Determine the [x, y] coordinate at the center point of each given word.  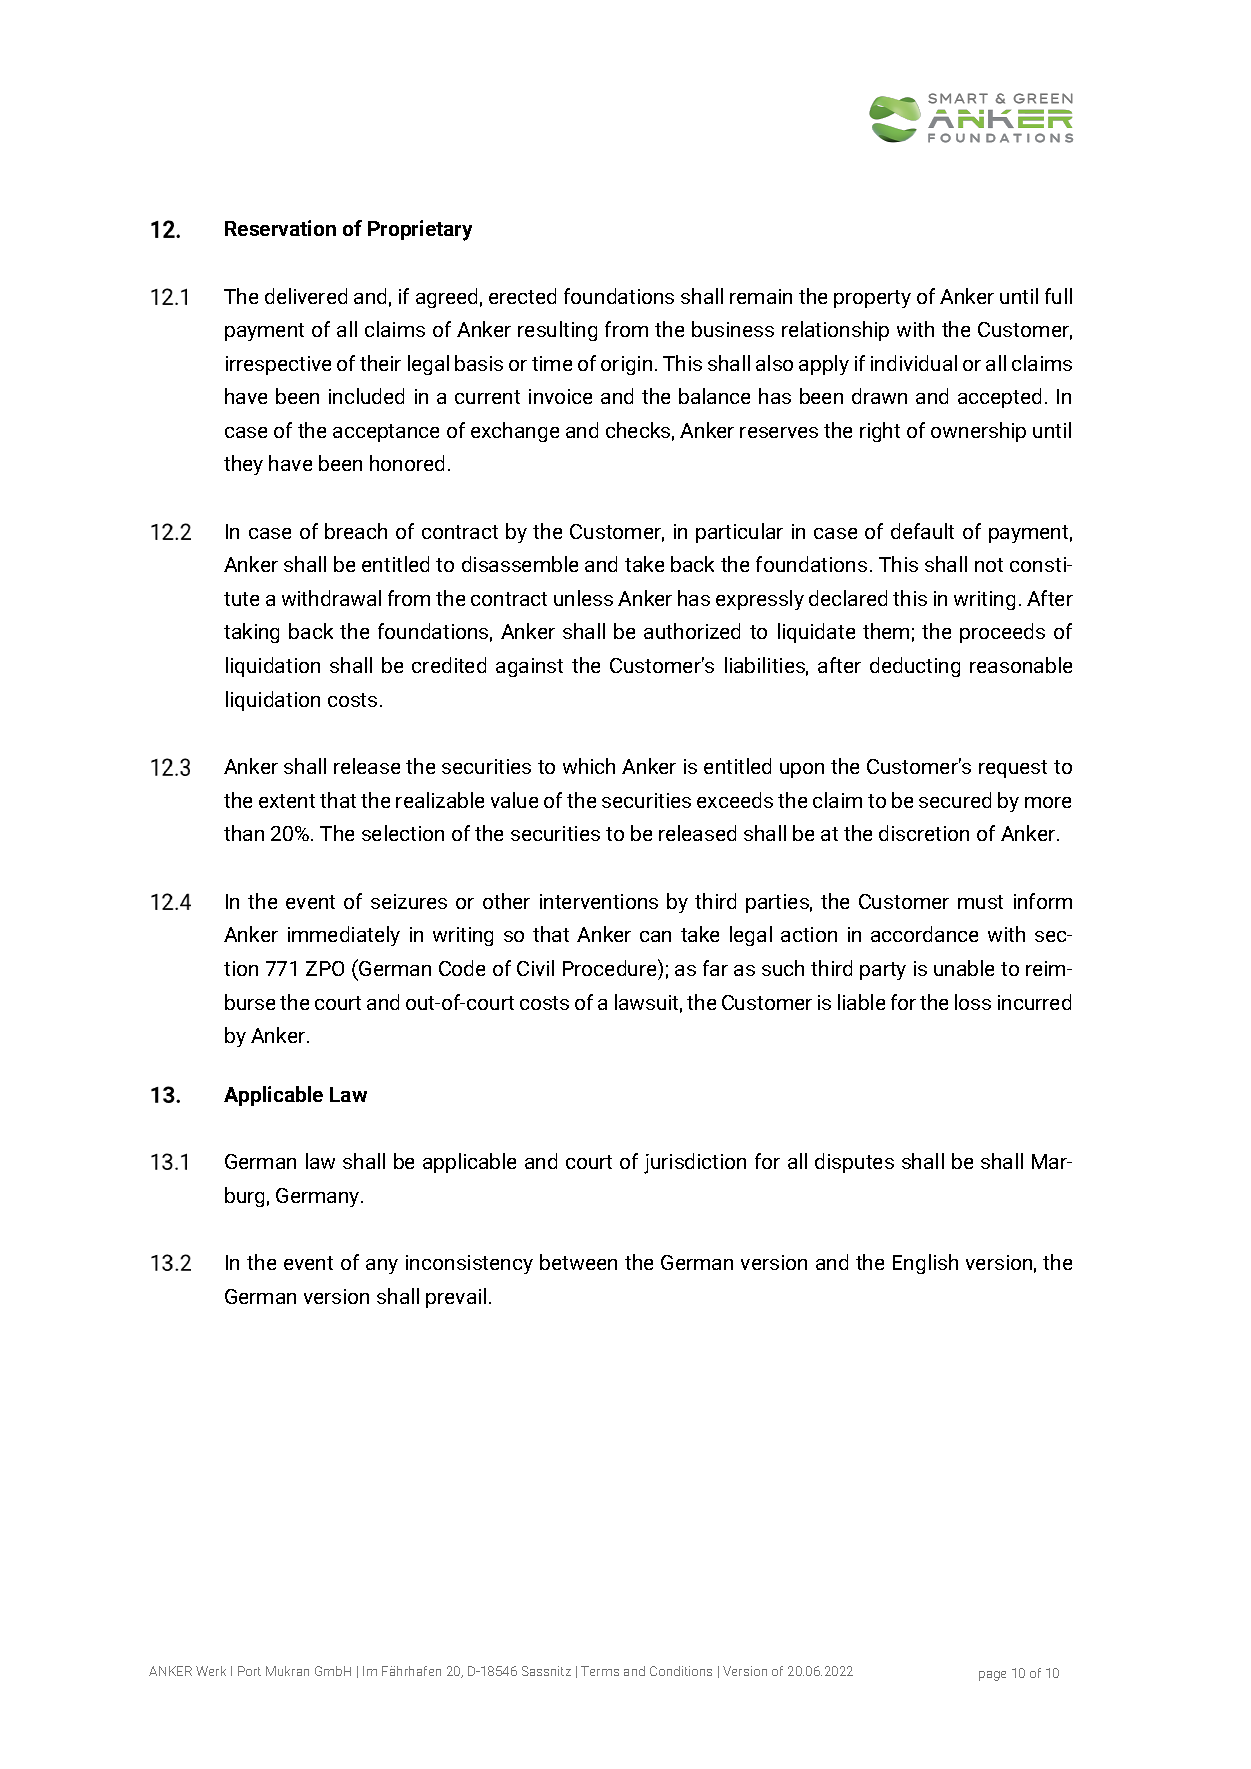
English [925, 1264]
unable [964, 968]
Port [249, 1671]
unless [583, 598]
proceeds [1002, 633]
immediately [344, 936]
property [872, 299]
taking [251, 633]
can [655, 936]
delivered [306, 296]
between [578, 1262]
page [992, 1676]
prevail [456, 1298]
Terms [600, 1671]
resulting [557, 331]
